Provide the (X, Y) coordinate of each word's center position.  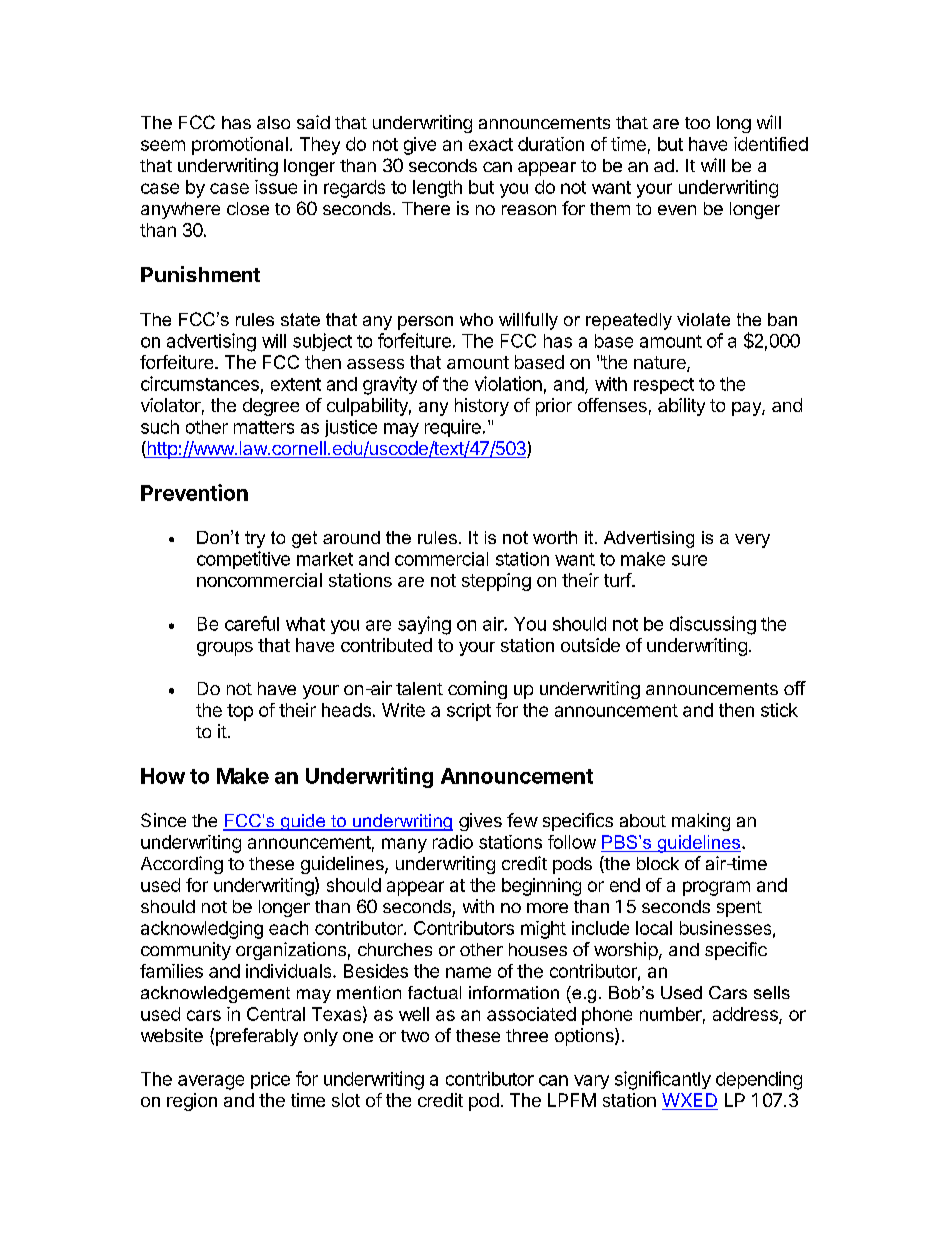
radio (453, 842)
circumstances (200, 383)
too (697, 123)
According (182, 865)
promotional (240, 146)
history (482, 407)
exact (491, 144)
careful (252, 623)
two (415, 1036)
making (701, 822)
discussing (713, 625)
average (211, 1082)
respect (664, 386)
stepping (496, 582)
